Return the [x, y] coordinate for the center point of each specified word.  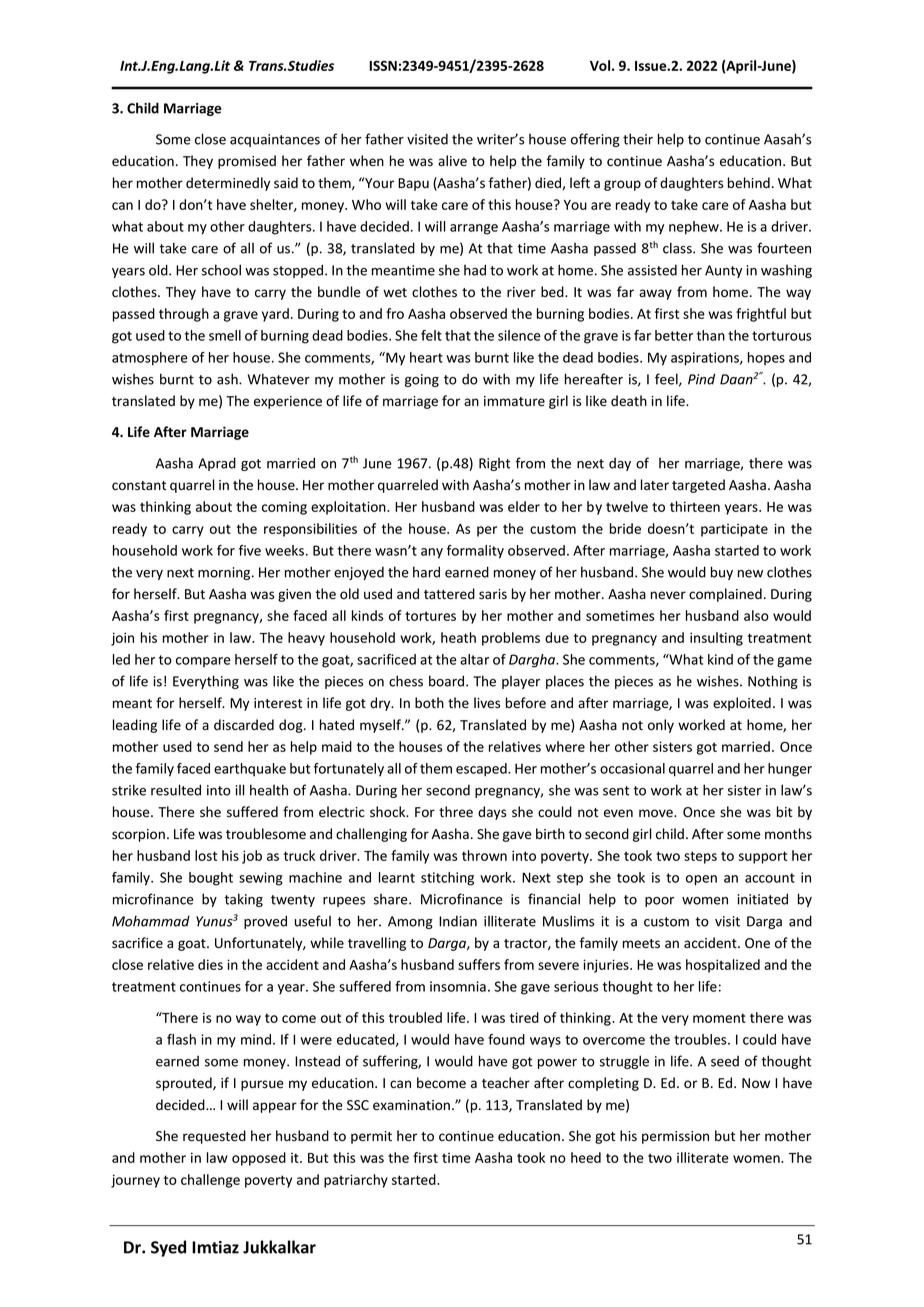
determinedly [228, 184]
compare [203, 662]
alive [452, 160]
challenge [210, 1181]
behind [749, 183]
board [448, 681]
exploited [742, 704]
